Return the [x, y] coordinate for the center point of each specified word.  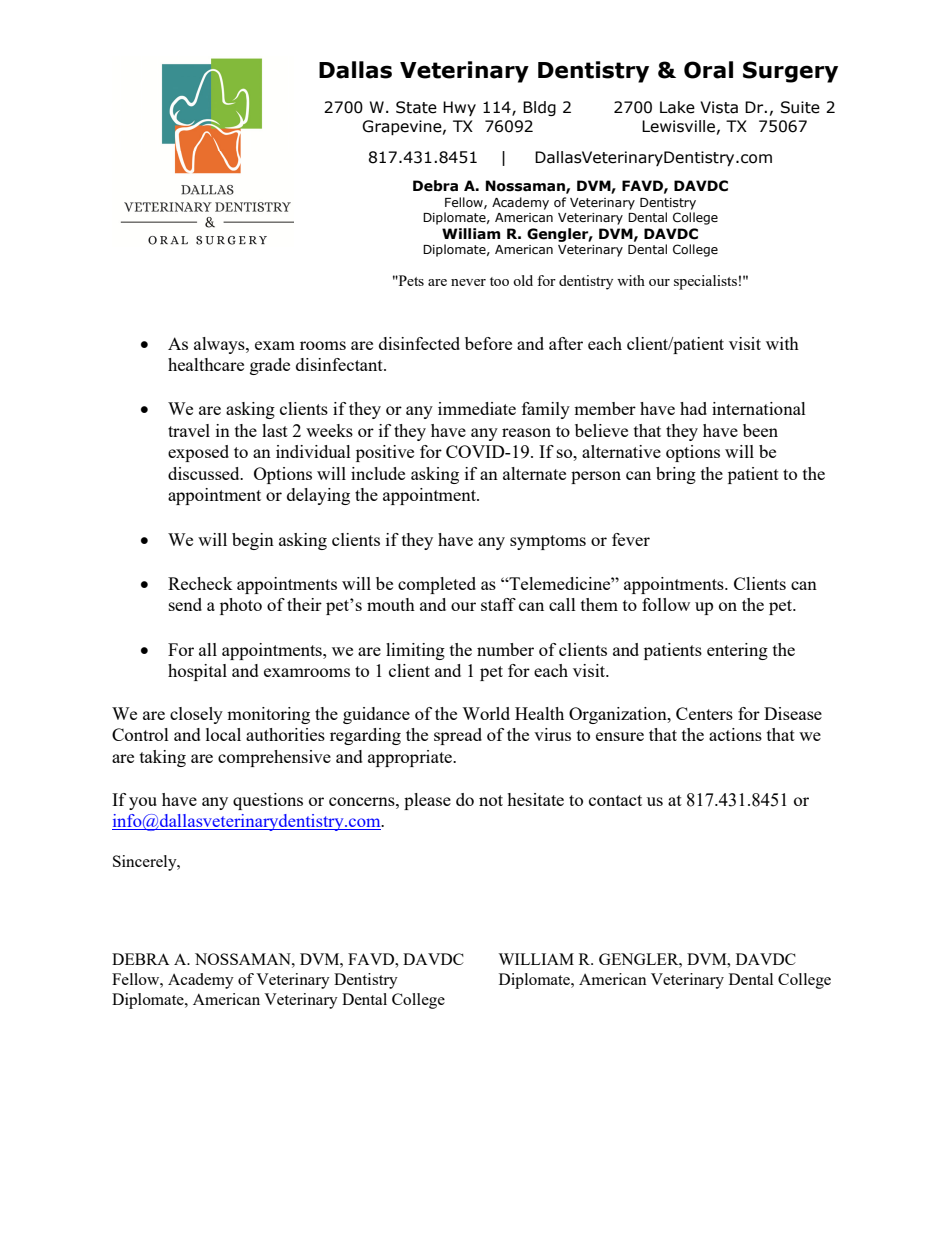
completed [437, 585]
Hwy [459, 108]
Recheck [200, 583]
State [416, 107]
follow [666, 604]
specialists [705, 282]
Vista [719, 107]
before [488, 343]
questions [268, 801]
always [220, 345]
